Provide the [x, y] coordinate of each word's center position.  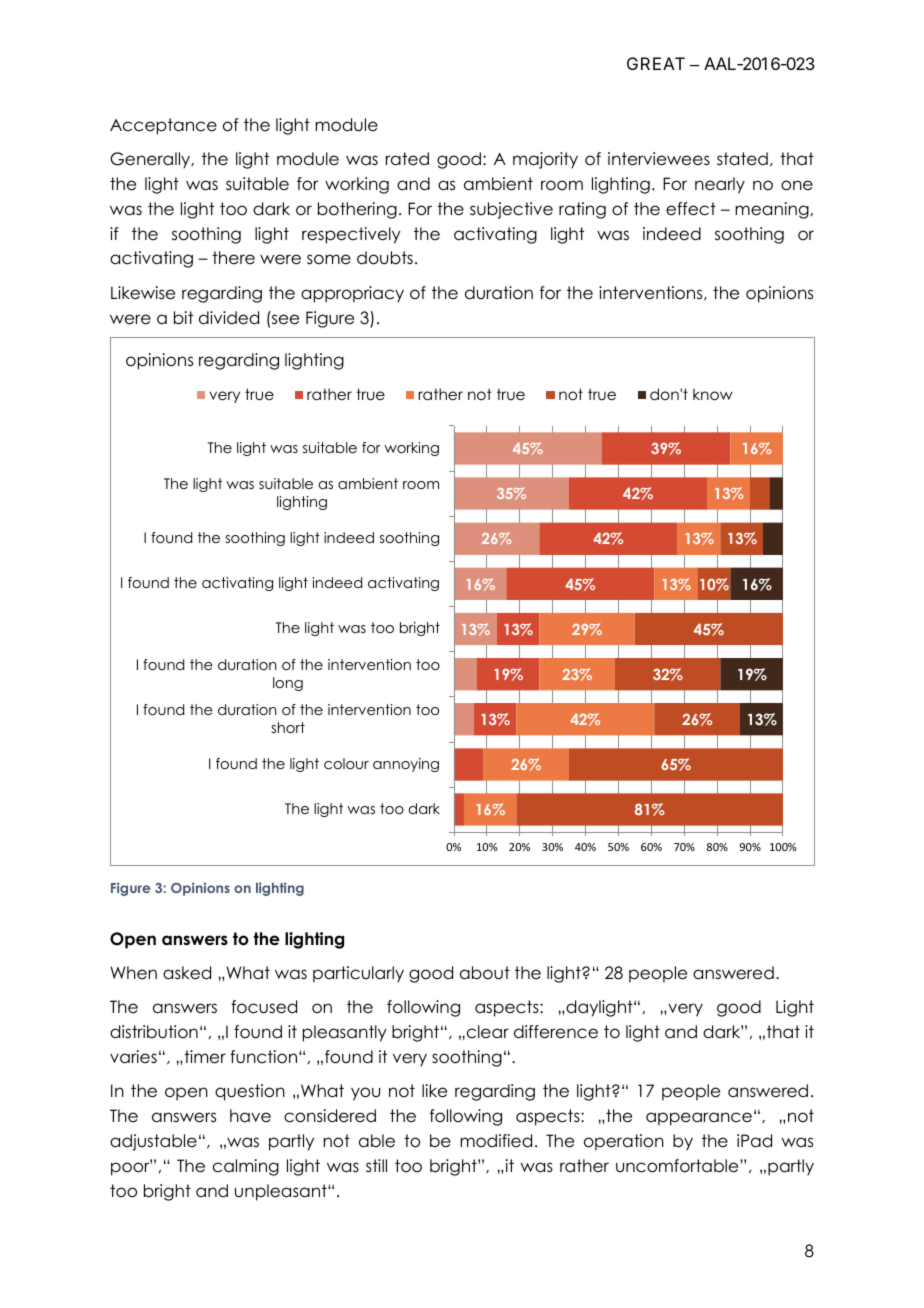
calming [246, 1167]
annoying [406, 765]
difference [556, 1032]
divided [229, 318]
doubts [385, 258]
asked [187, 973]
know [713, 394]
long [288, 684]
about [485, 973]
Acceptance [163, 126]
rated [407, 159]
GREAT [656, 63]
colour [346, 763]
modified [496, 1141]
